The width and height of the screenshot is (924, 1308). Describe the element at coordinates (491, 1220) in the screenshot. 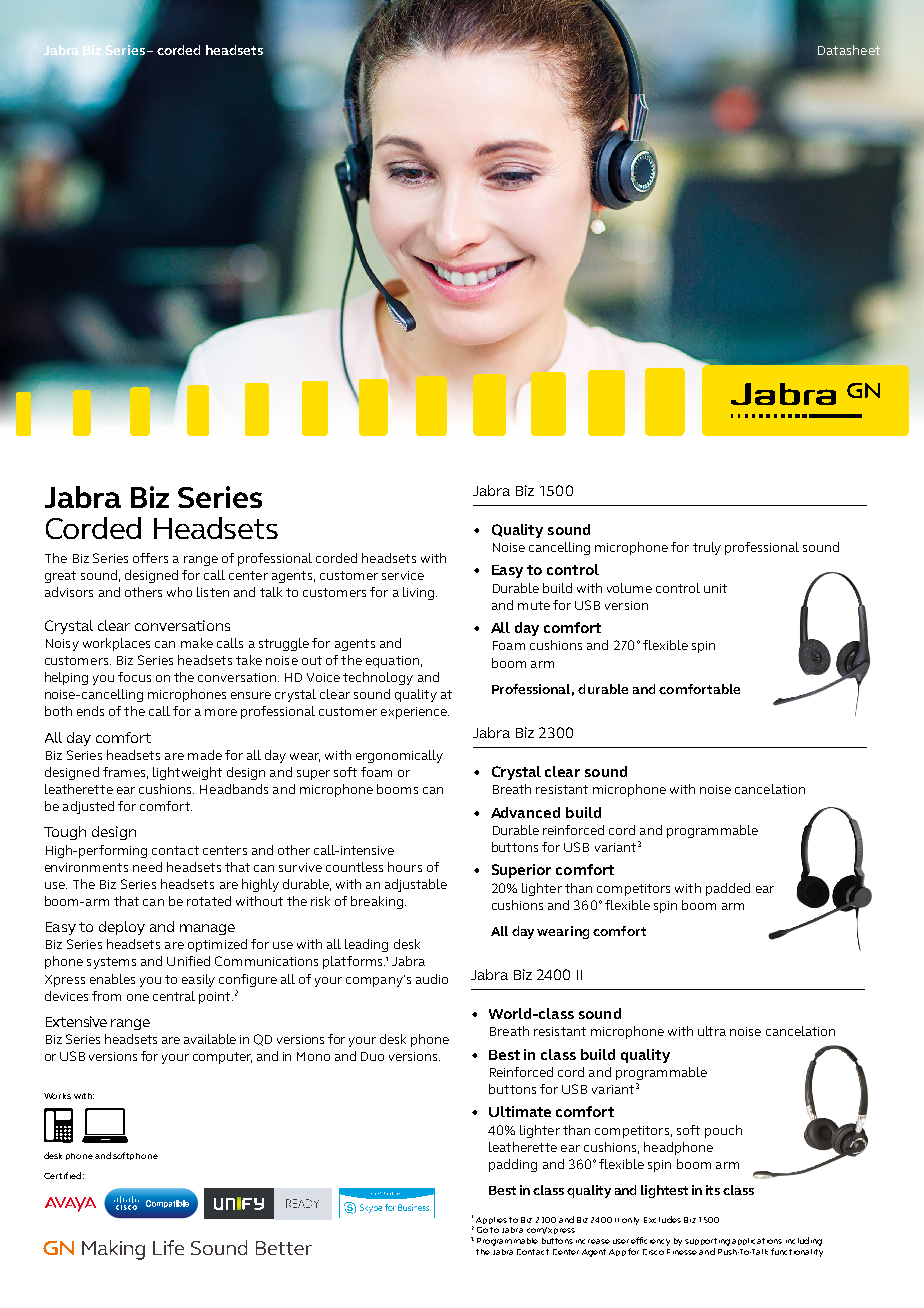

I see `Applies` at that location.
